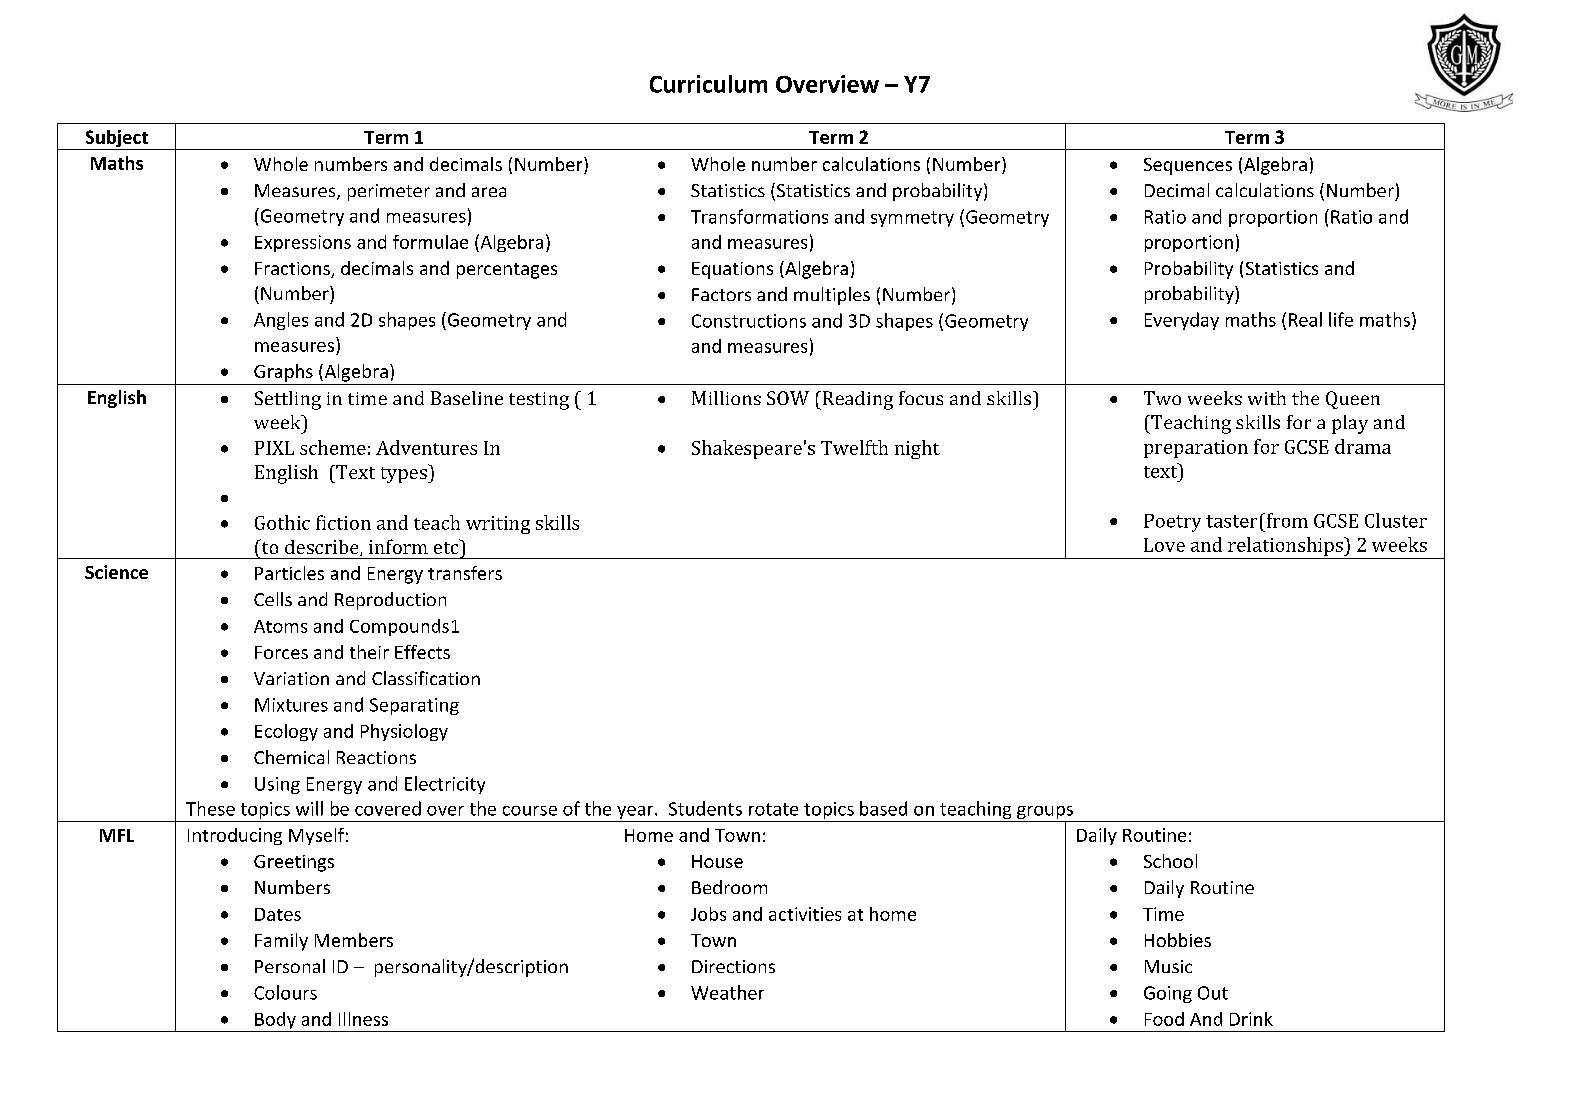 The height and width of the screenshot is (1117, 1580). What do you see at coordinates (288, 400) in the screenshot?
I see `Settling` at bounding box center [288, 400].
